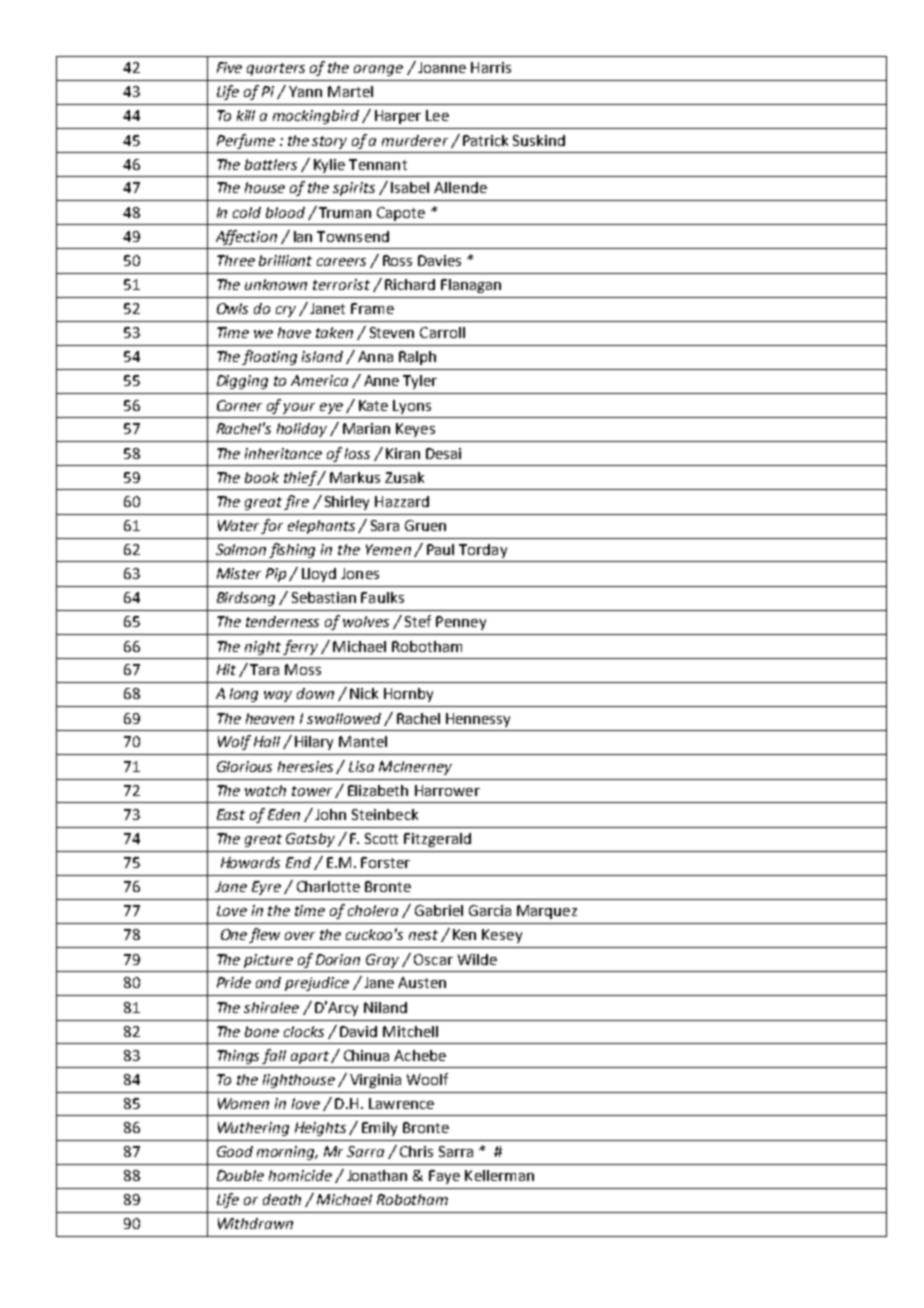  I want to click on Kellerman, so click(499, 1175).
